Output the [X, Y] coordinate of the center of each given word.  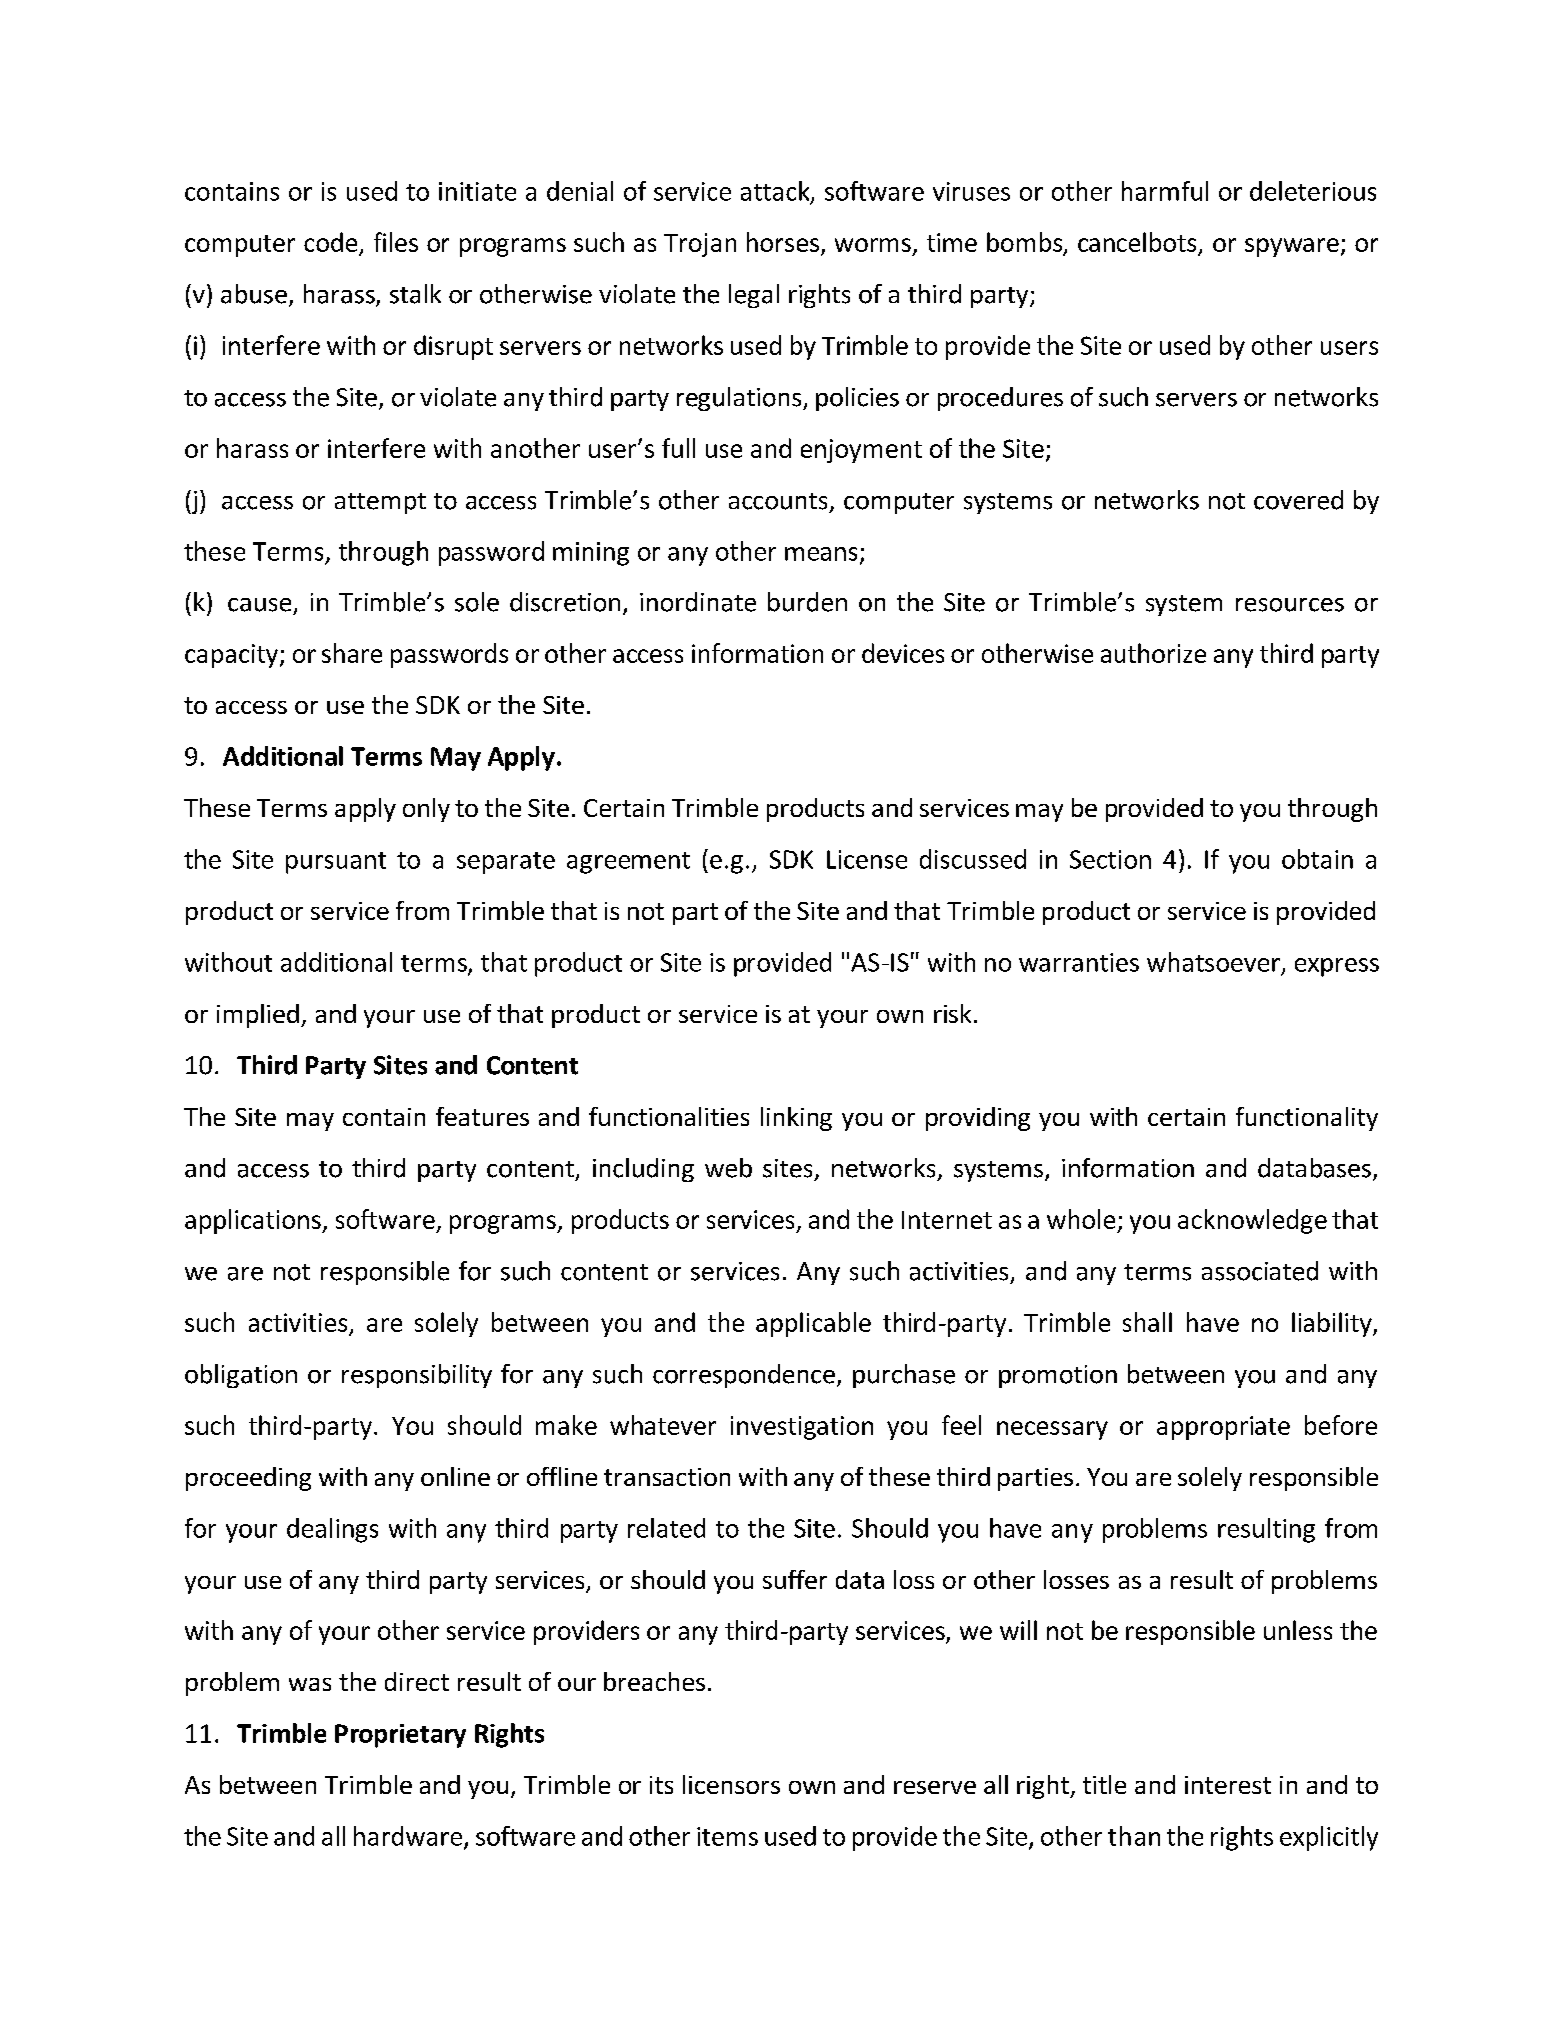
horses [783, 242]
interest [1228, 1785]
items [727, 1836]
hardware [409, 1837]
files [396, 242]
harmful [1165, 191]
